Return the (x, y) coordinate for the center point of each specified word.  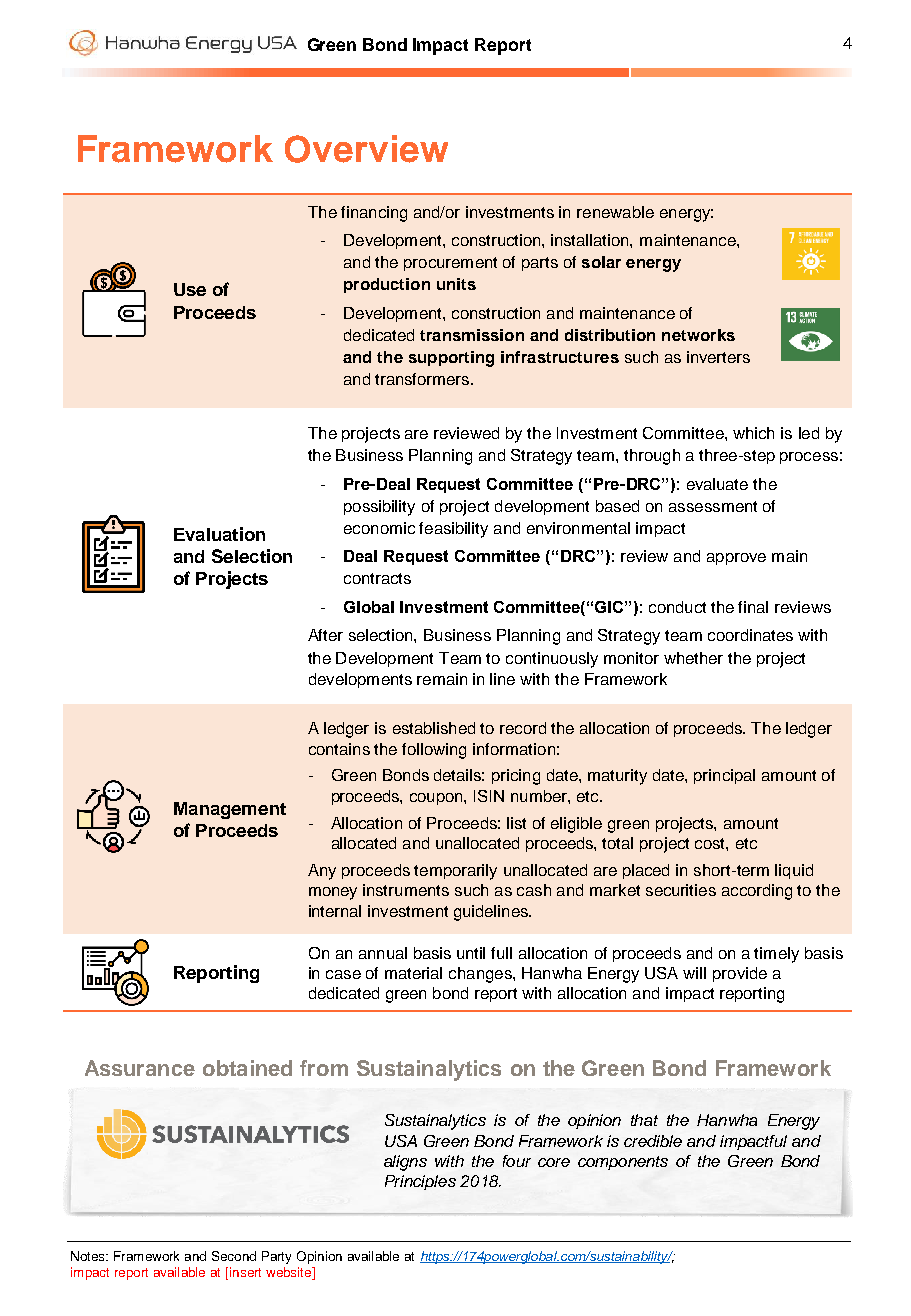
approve (736, 559)
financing (374, 214)
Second (234, 1256)
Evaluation (219, 534)
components (623, 1163)
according (757, 892)
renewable (615, 212)
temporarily (455, 872)
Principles (420, 1182)
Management (230, 810)
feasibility (453, 530)
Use (190, 289)
